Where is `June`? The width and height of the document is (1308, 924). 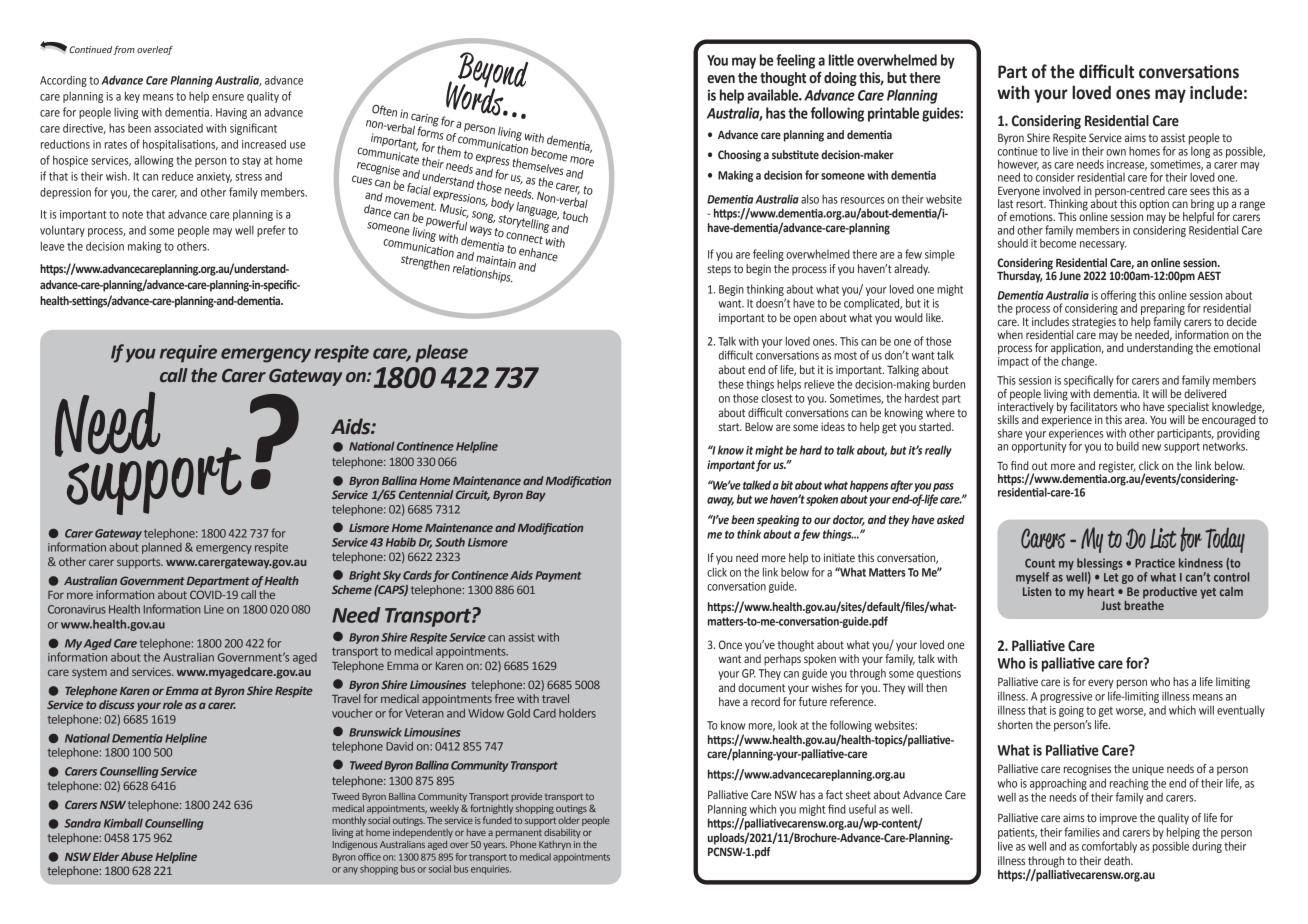 June is located at coordinates (1070, 275).
